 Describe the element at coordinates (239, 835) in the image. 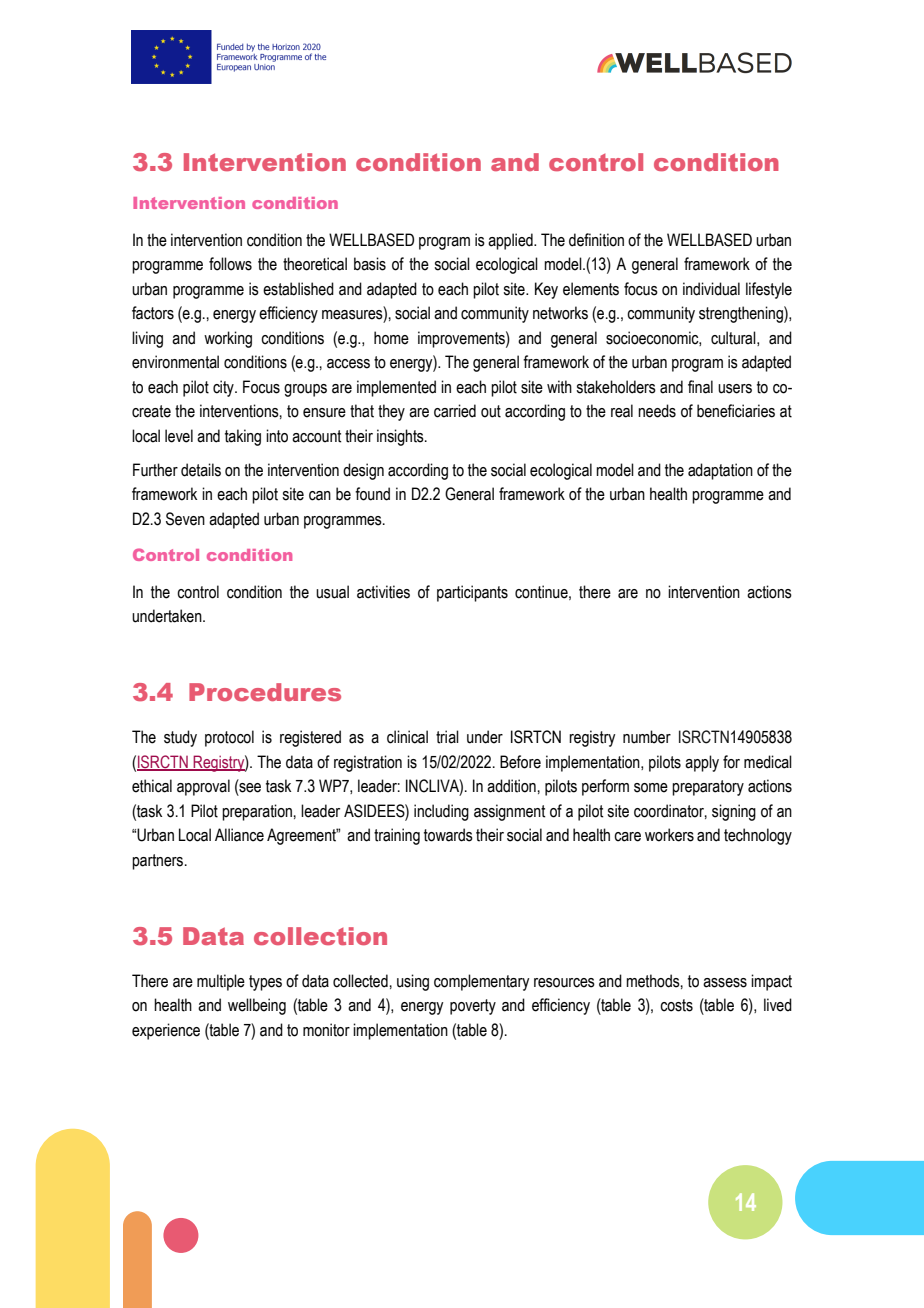

I see `Alliance` at that location.
